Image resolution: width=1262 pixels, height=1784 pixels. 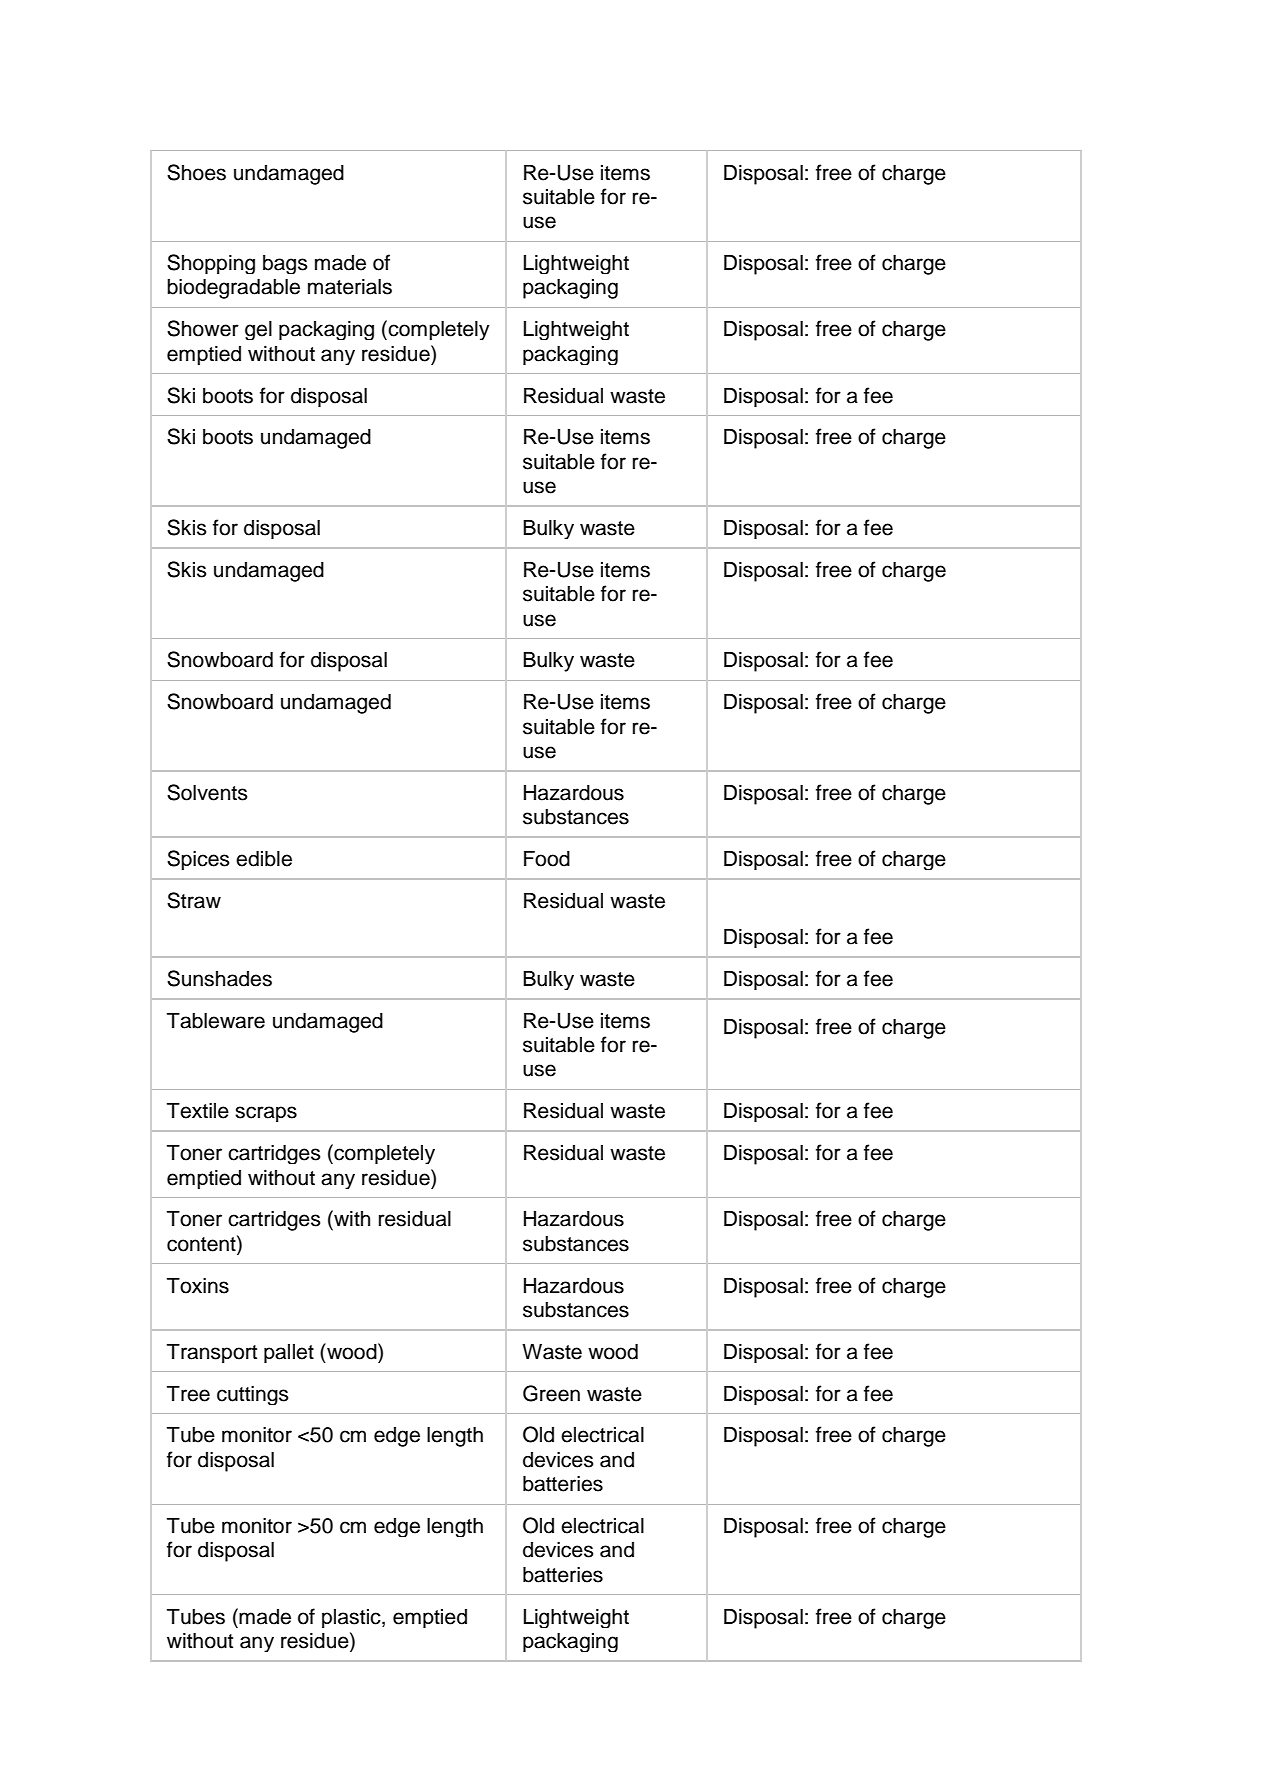 I want to click on Food, so click(x=547, y=859).
